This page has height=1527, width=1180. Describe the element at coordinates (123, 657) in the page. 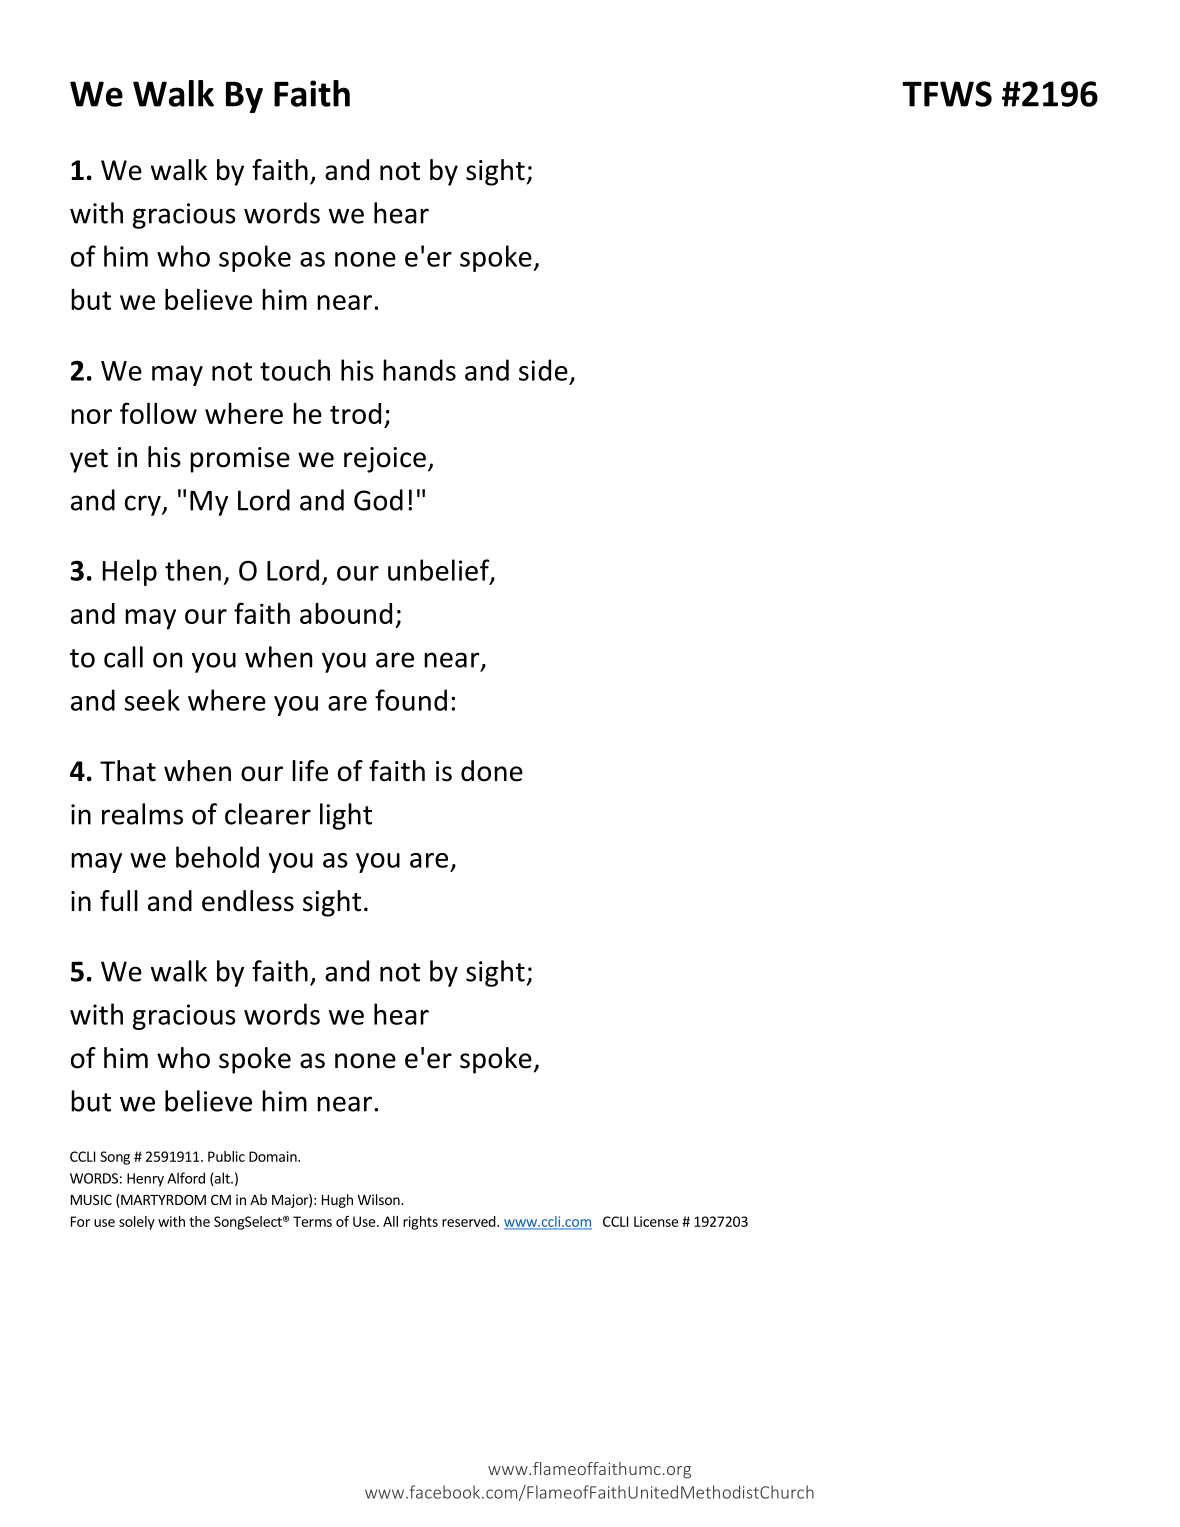

I see `call` at that location.
